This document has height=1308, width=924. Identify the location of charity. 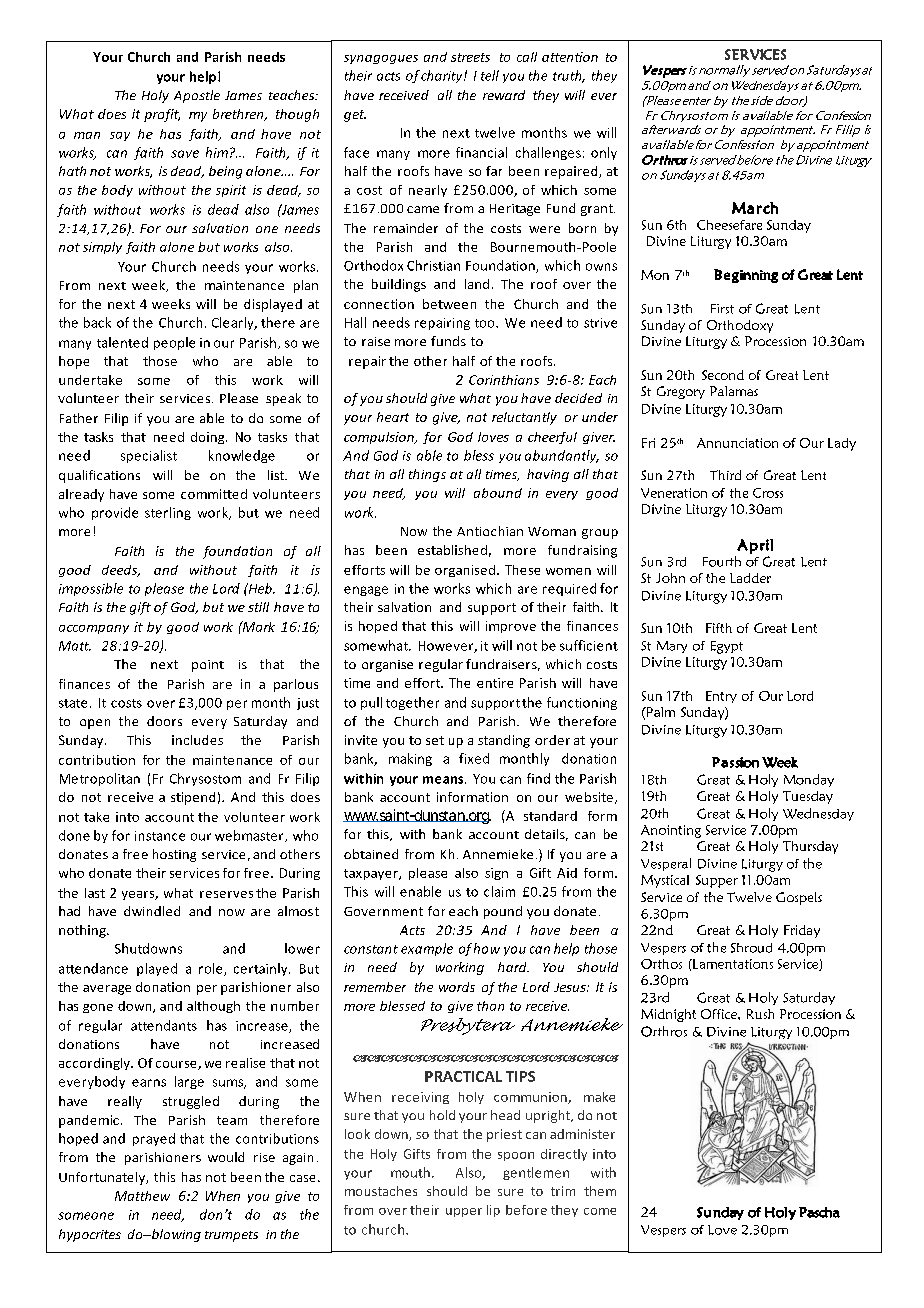
(443, 76).
